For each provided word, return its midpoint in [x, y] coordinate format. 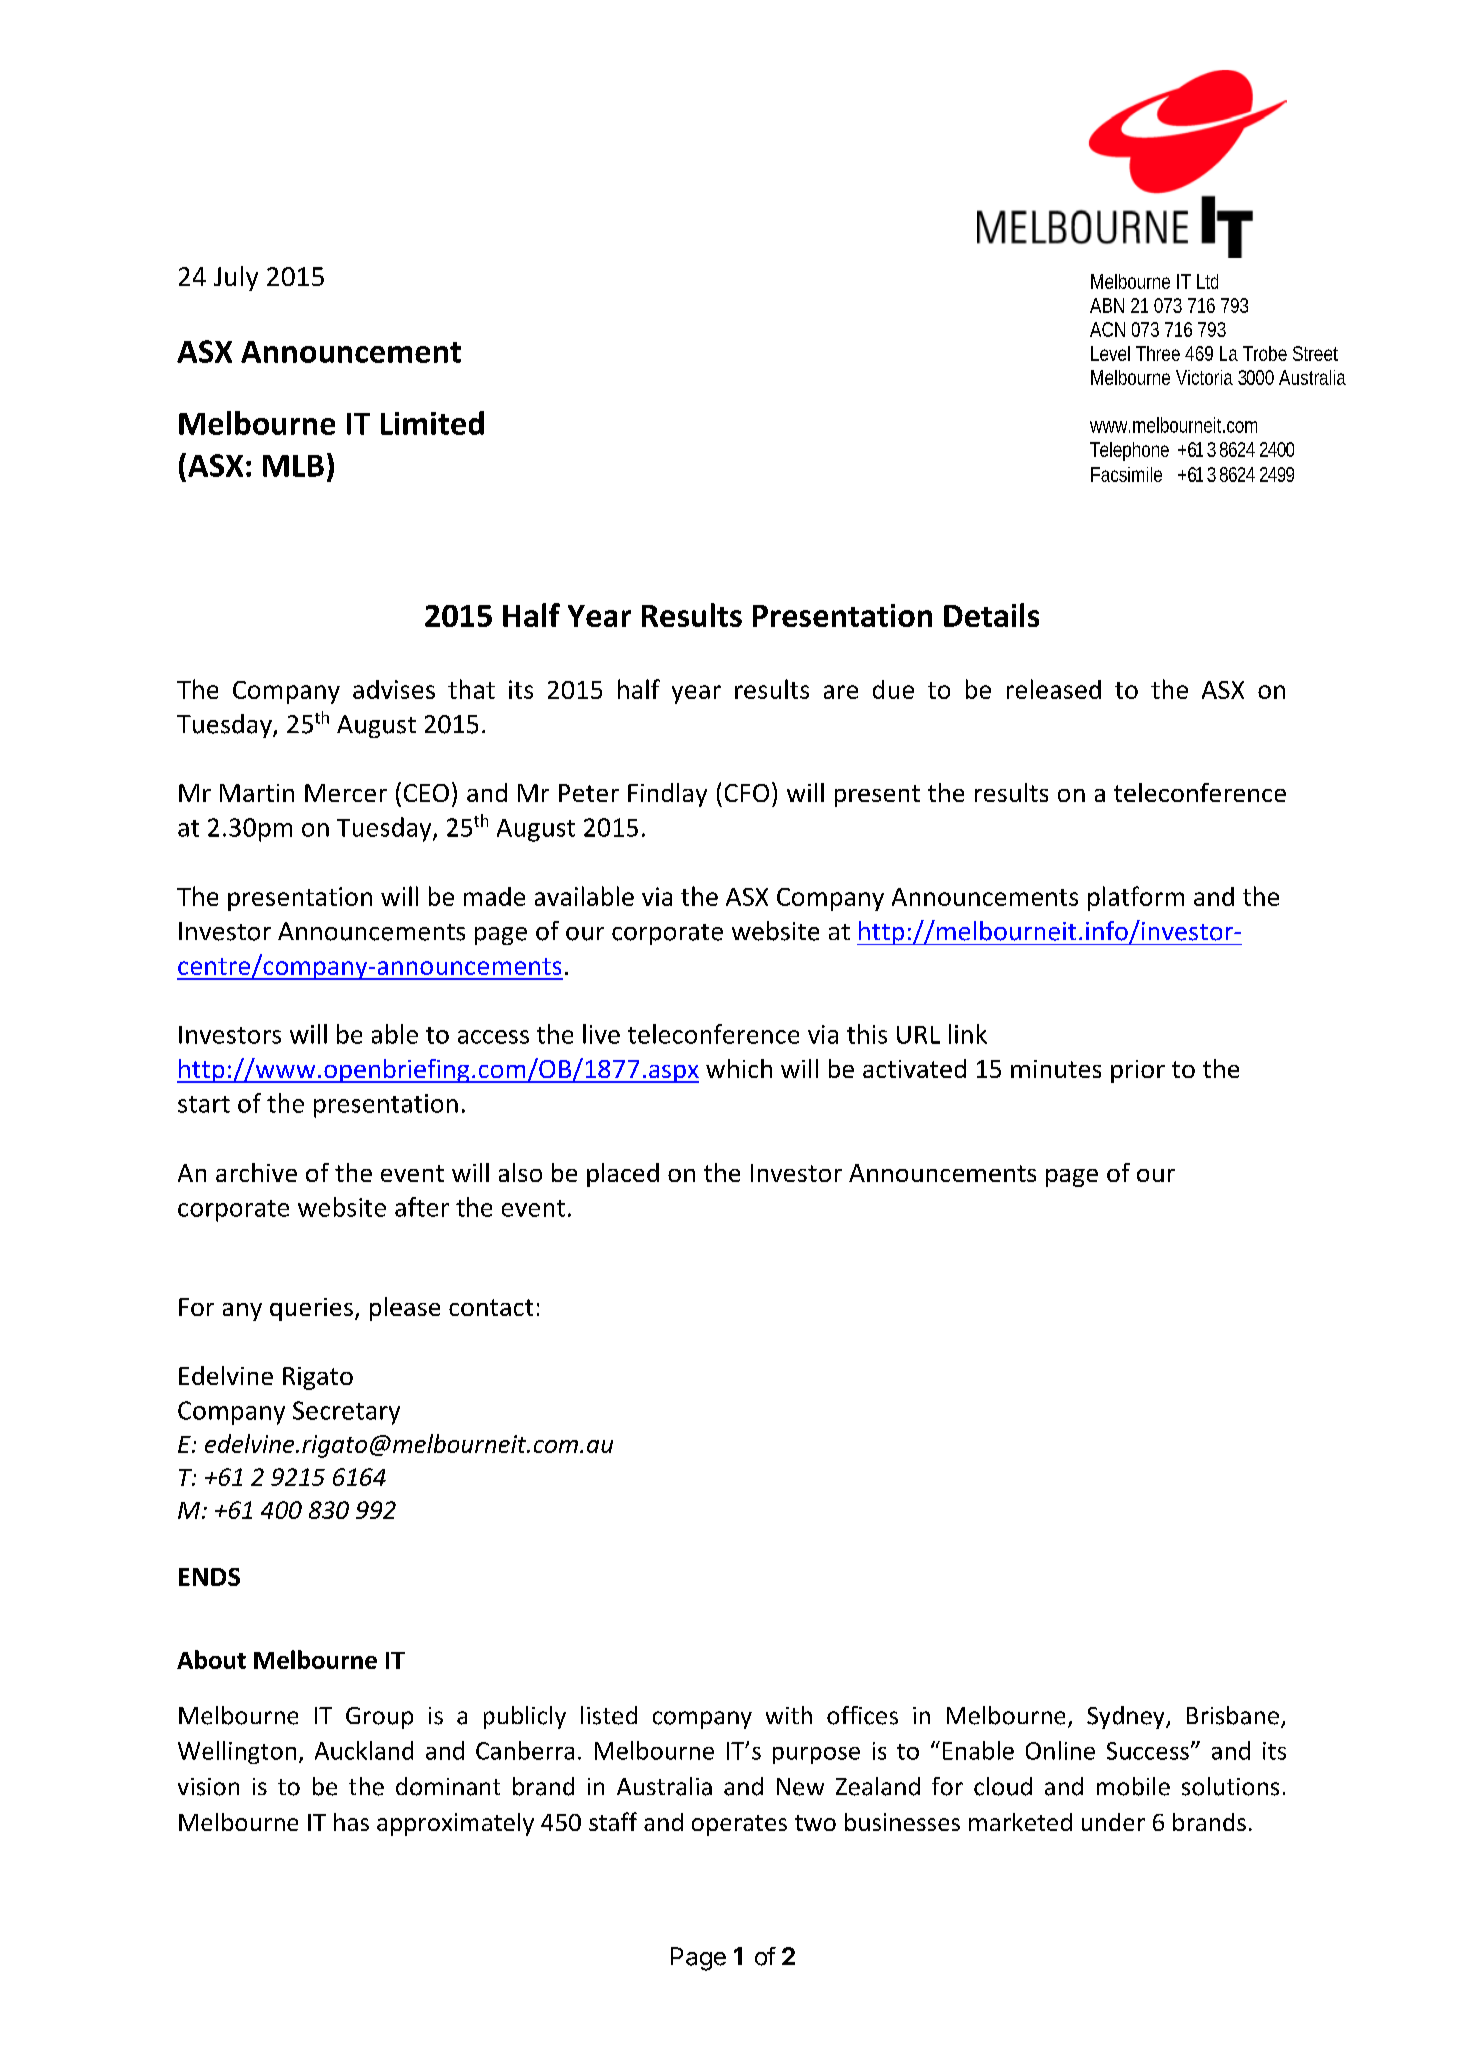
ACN [1107, 329]
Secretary [346, 1413]
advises [394, 689]
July [236, 278]
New [800, 1787]
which [739, 1068]
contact [491, 1307]
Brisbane [1233, 1715]
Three [1158, 353]
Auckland [364, 1750]
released [1054, 689]
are [841, 692]
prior [1138, 1071]
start [204, 1104]
